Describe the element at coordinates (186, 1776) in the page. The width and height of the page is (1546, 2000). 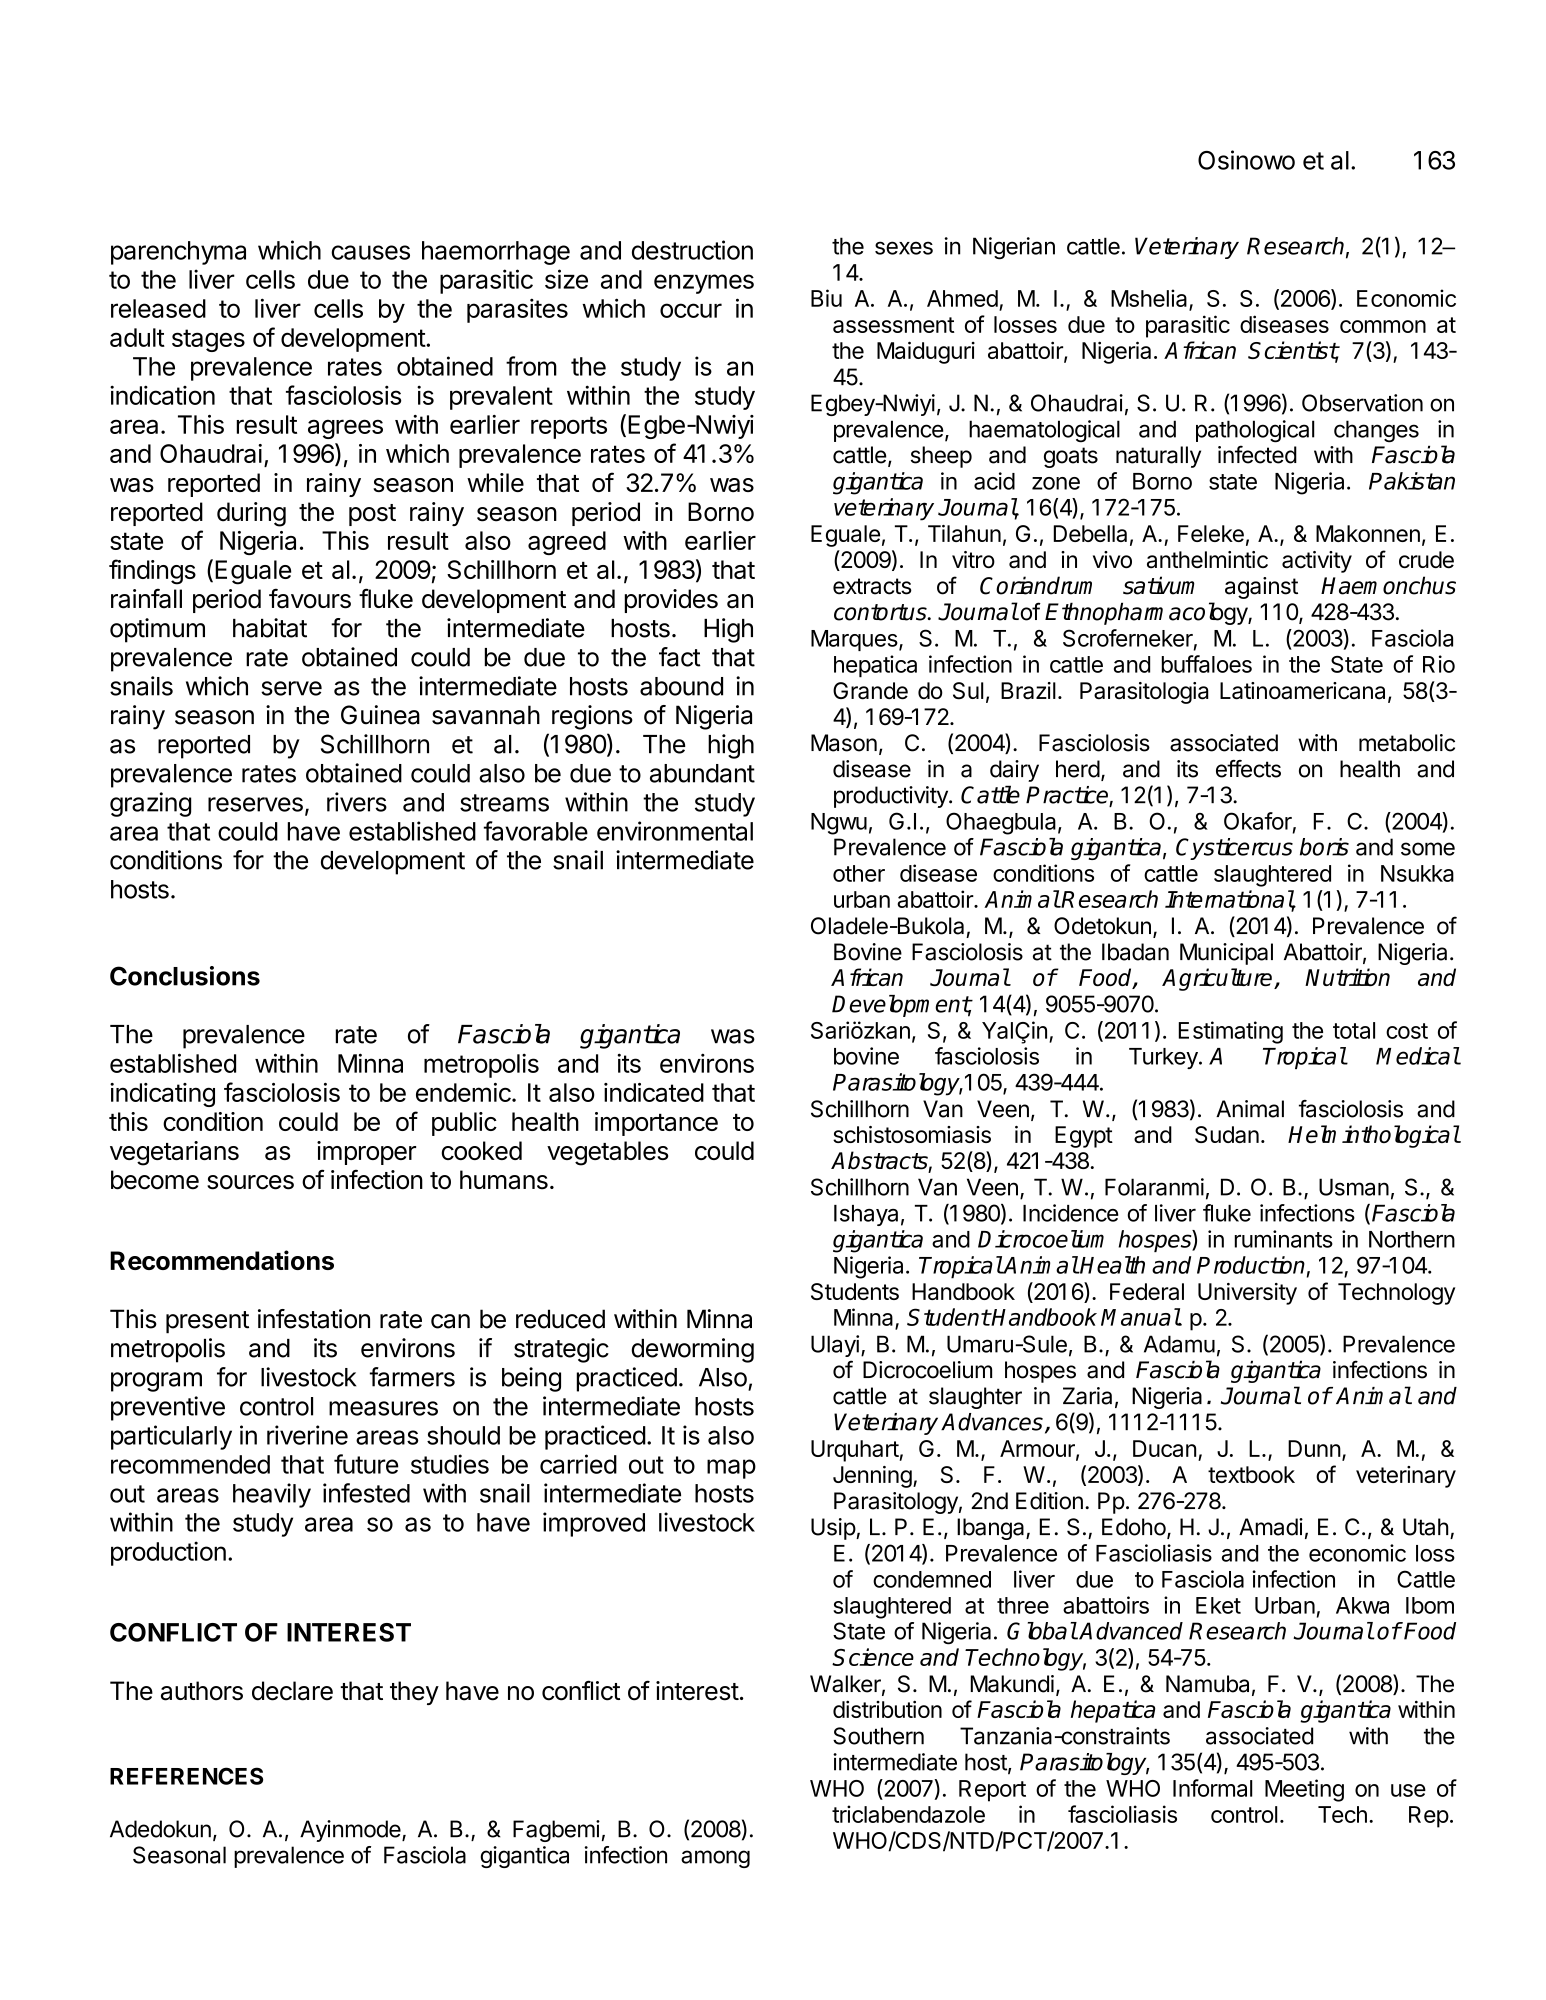
I see `REFERENCES` at that location.
